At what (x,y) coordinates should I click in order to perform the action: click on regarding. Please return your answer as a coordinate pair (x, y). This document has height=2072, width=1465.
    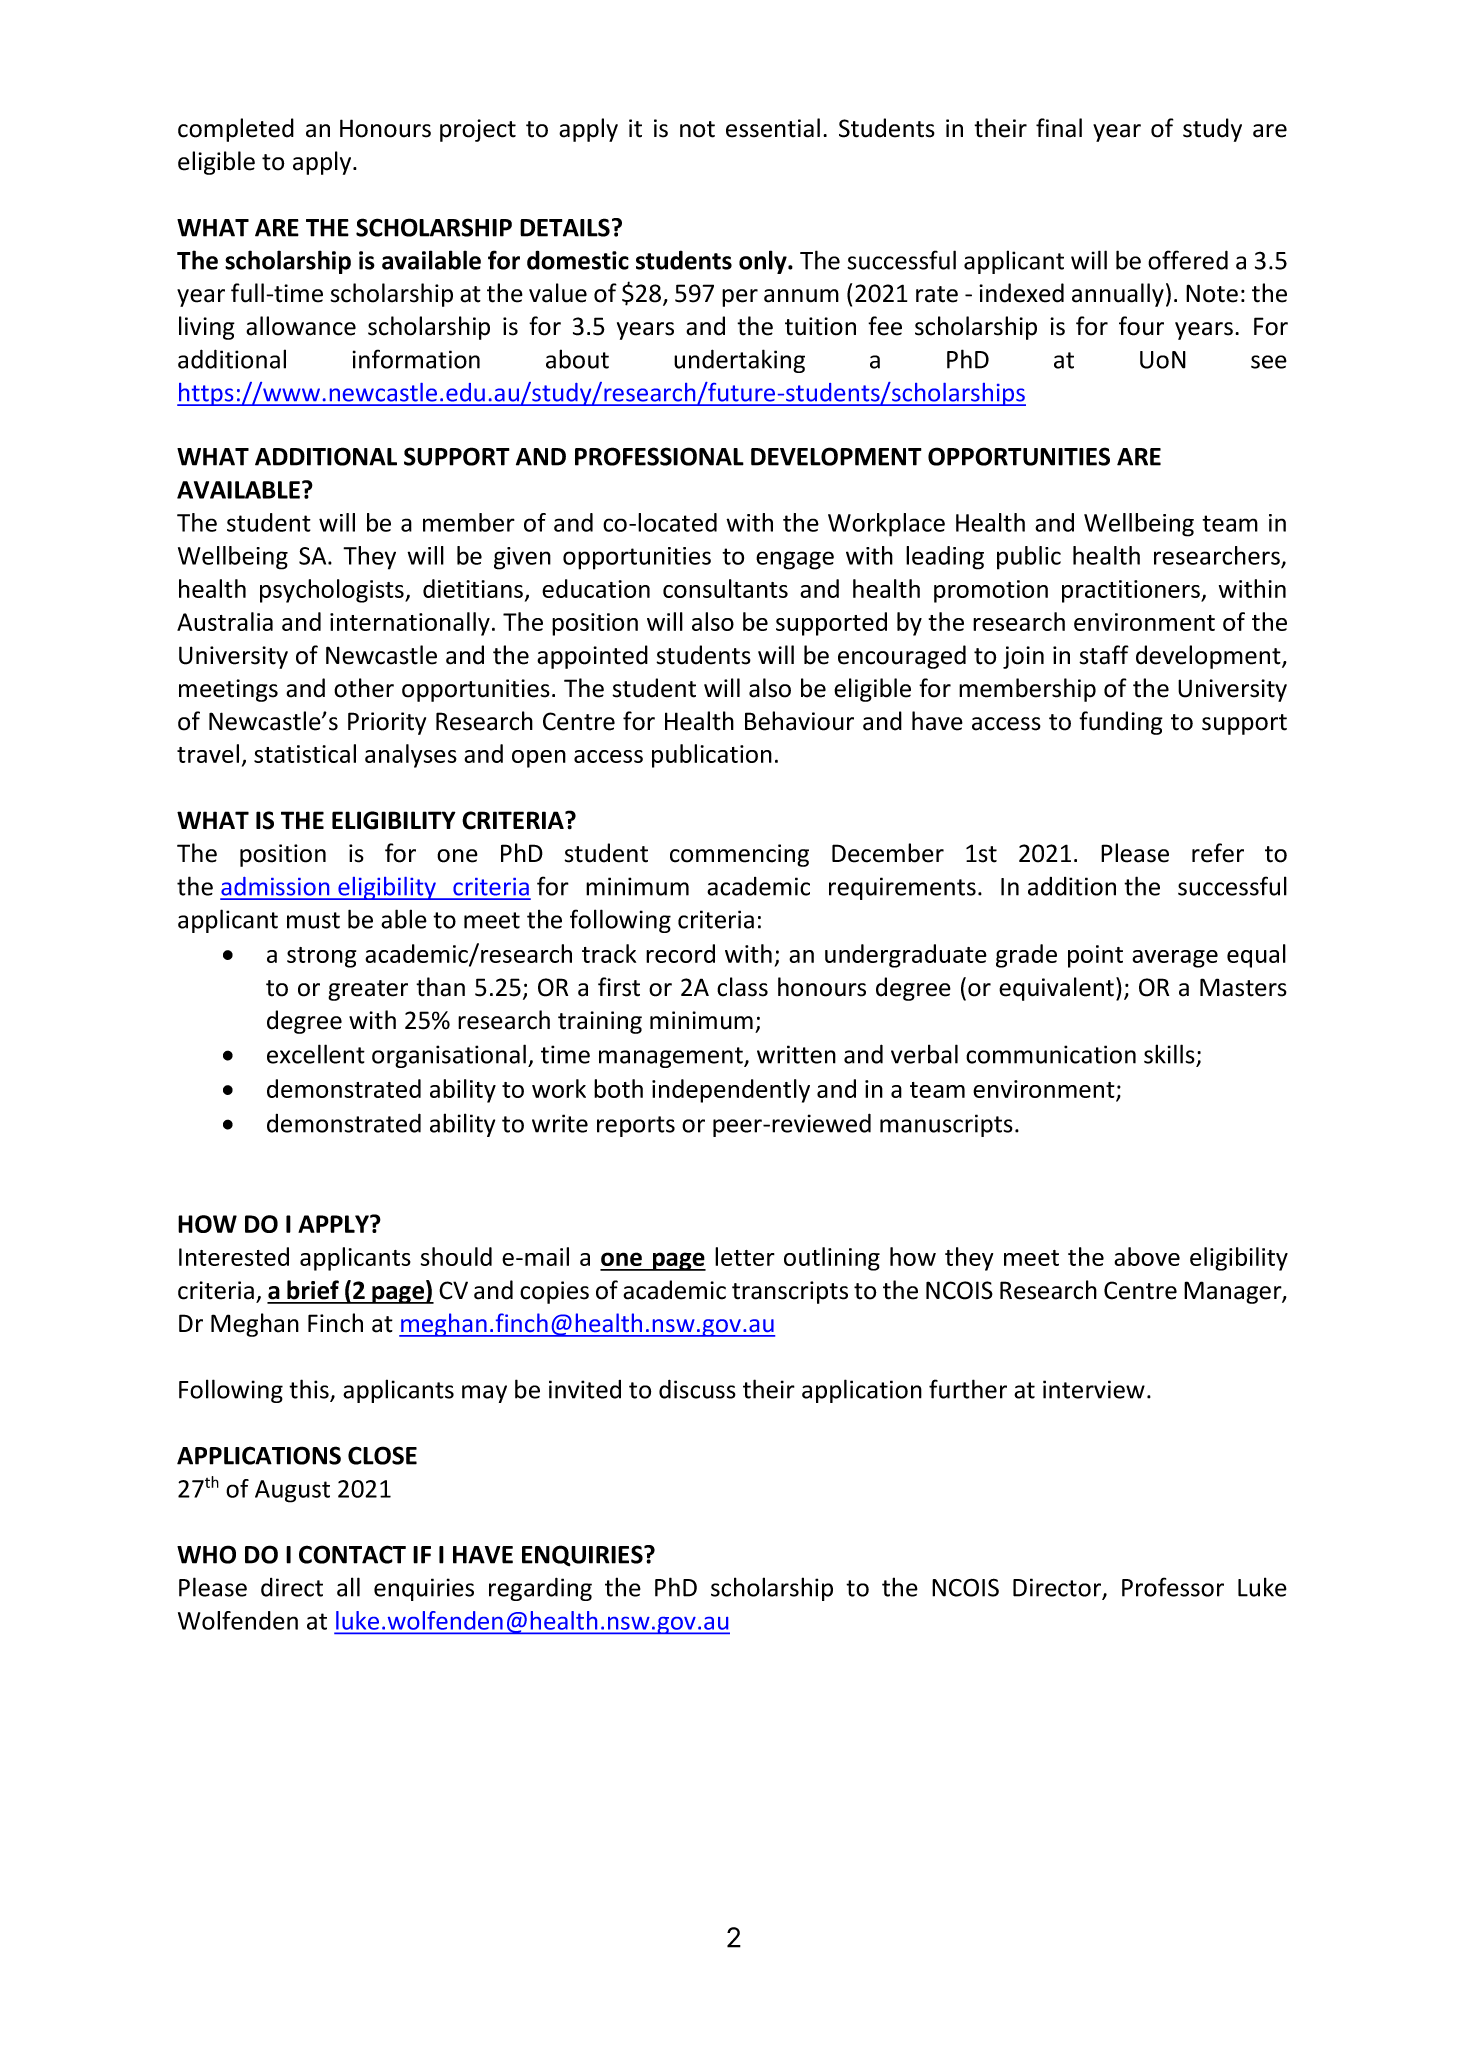
    Looking at the image, I should click on (540, 1589).
